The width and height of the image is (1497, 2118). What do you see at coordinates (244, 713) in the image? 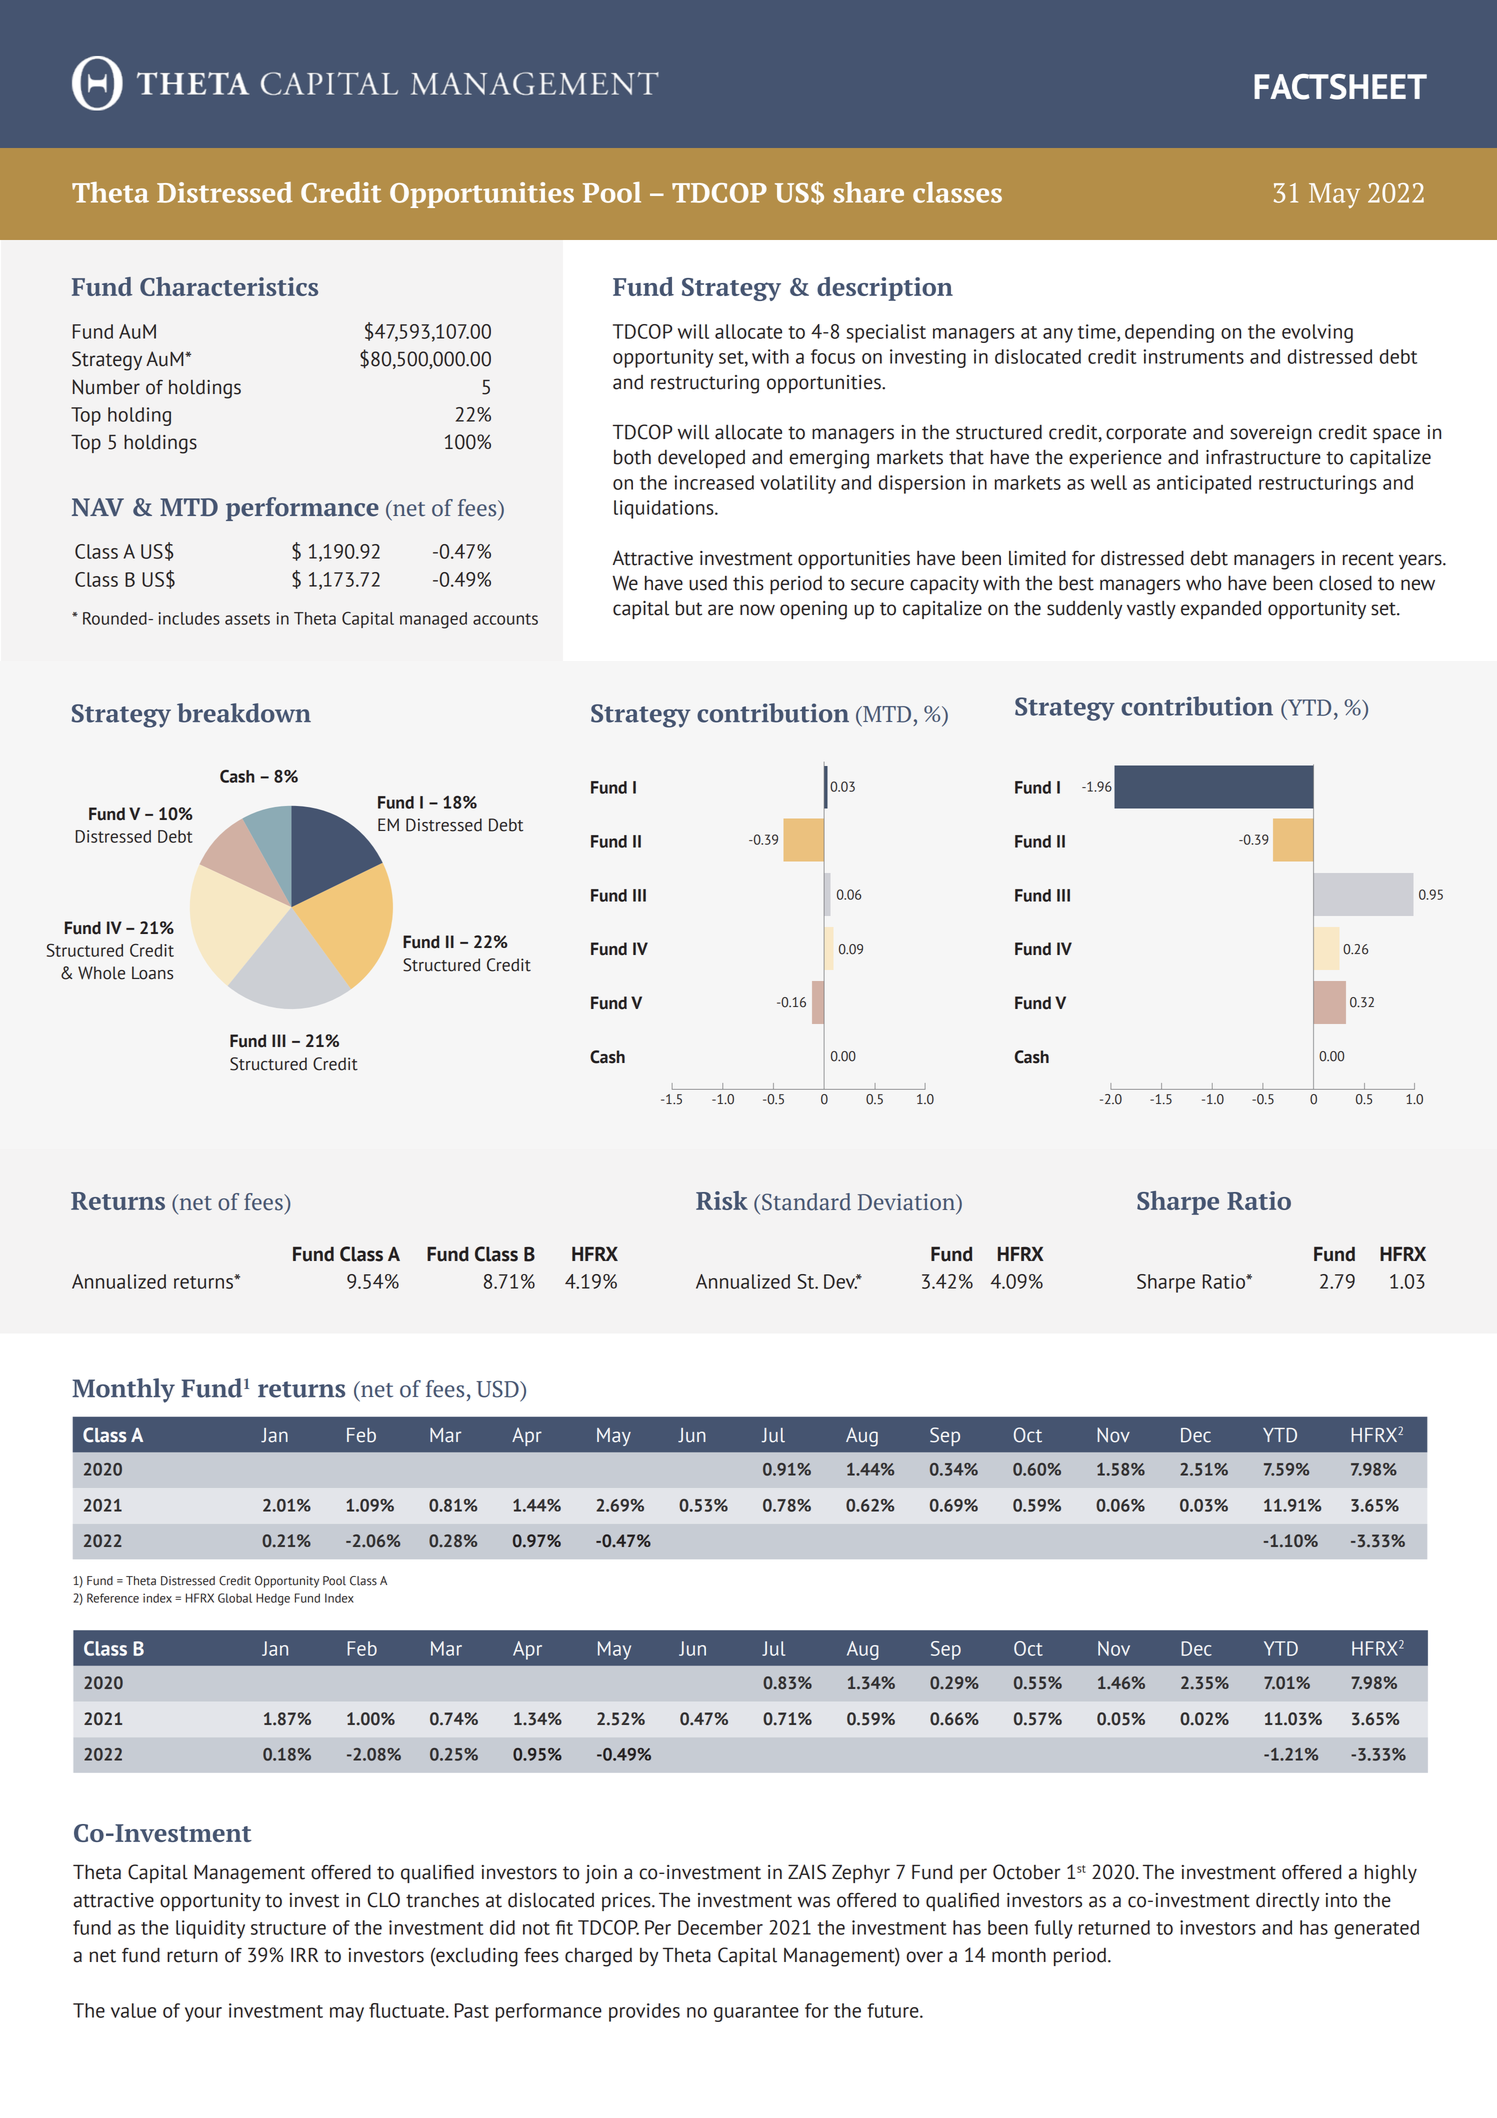
I see `breakdown` at bounding box center [244, 713].
